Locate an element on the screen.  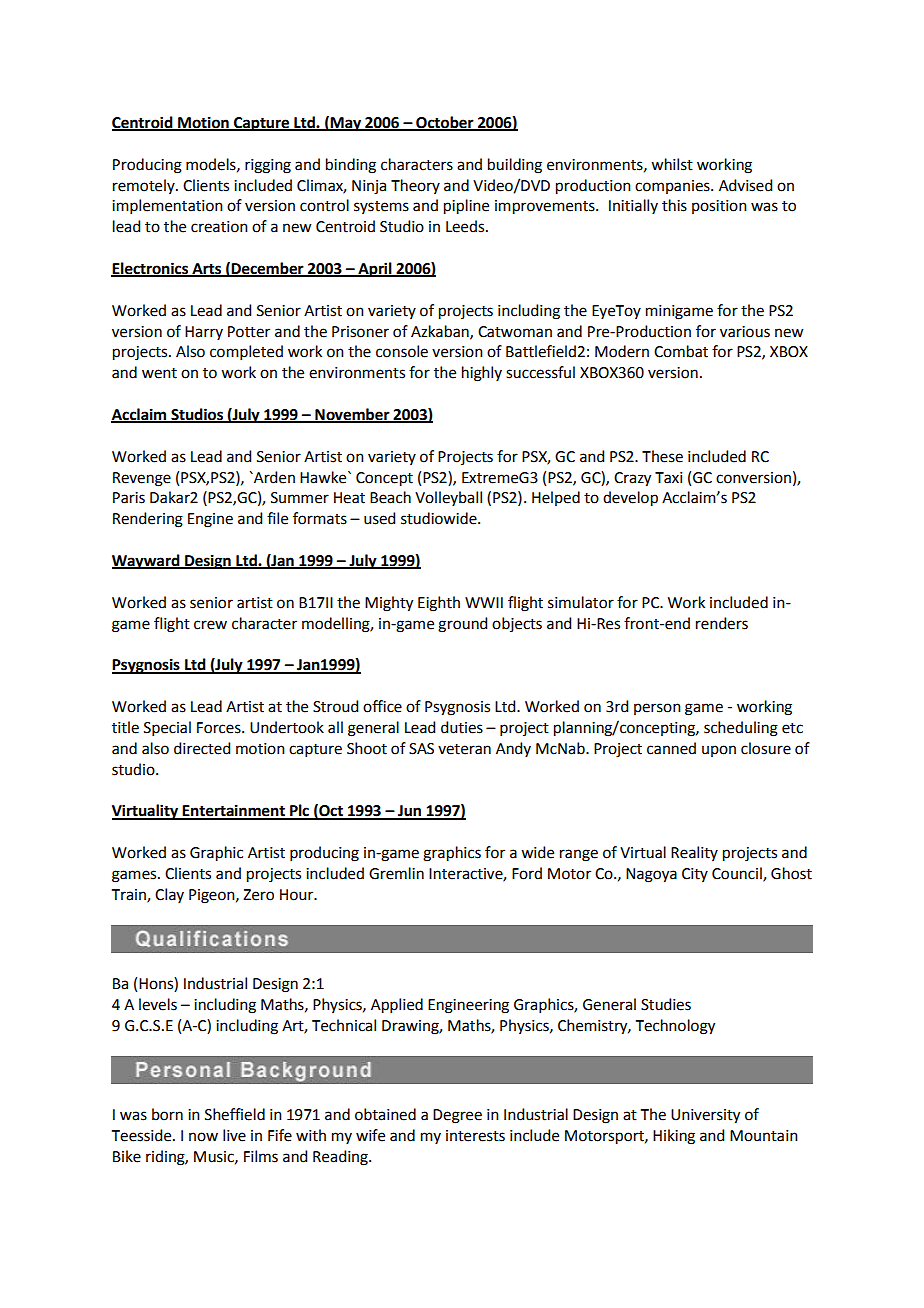
upon is located at coordinates (719, 751).
